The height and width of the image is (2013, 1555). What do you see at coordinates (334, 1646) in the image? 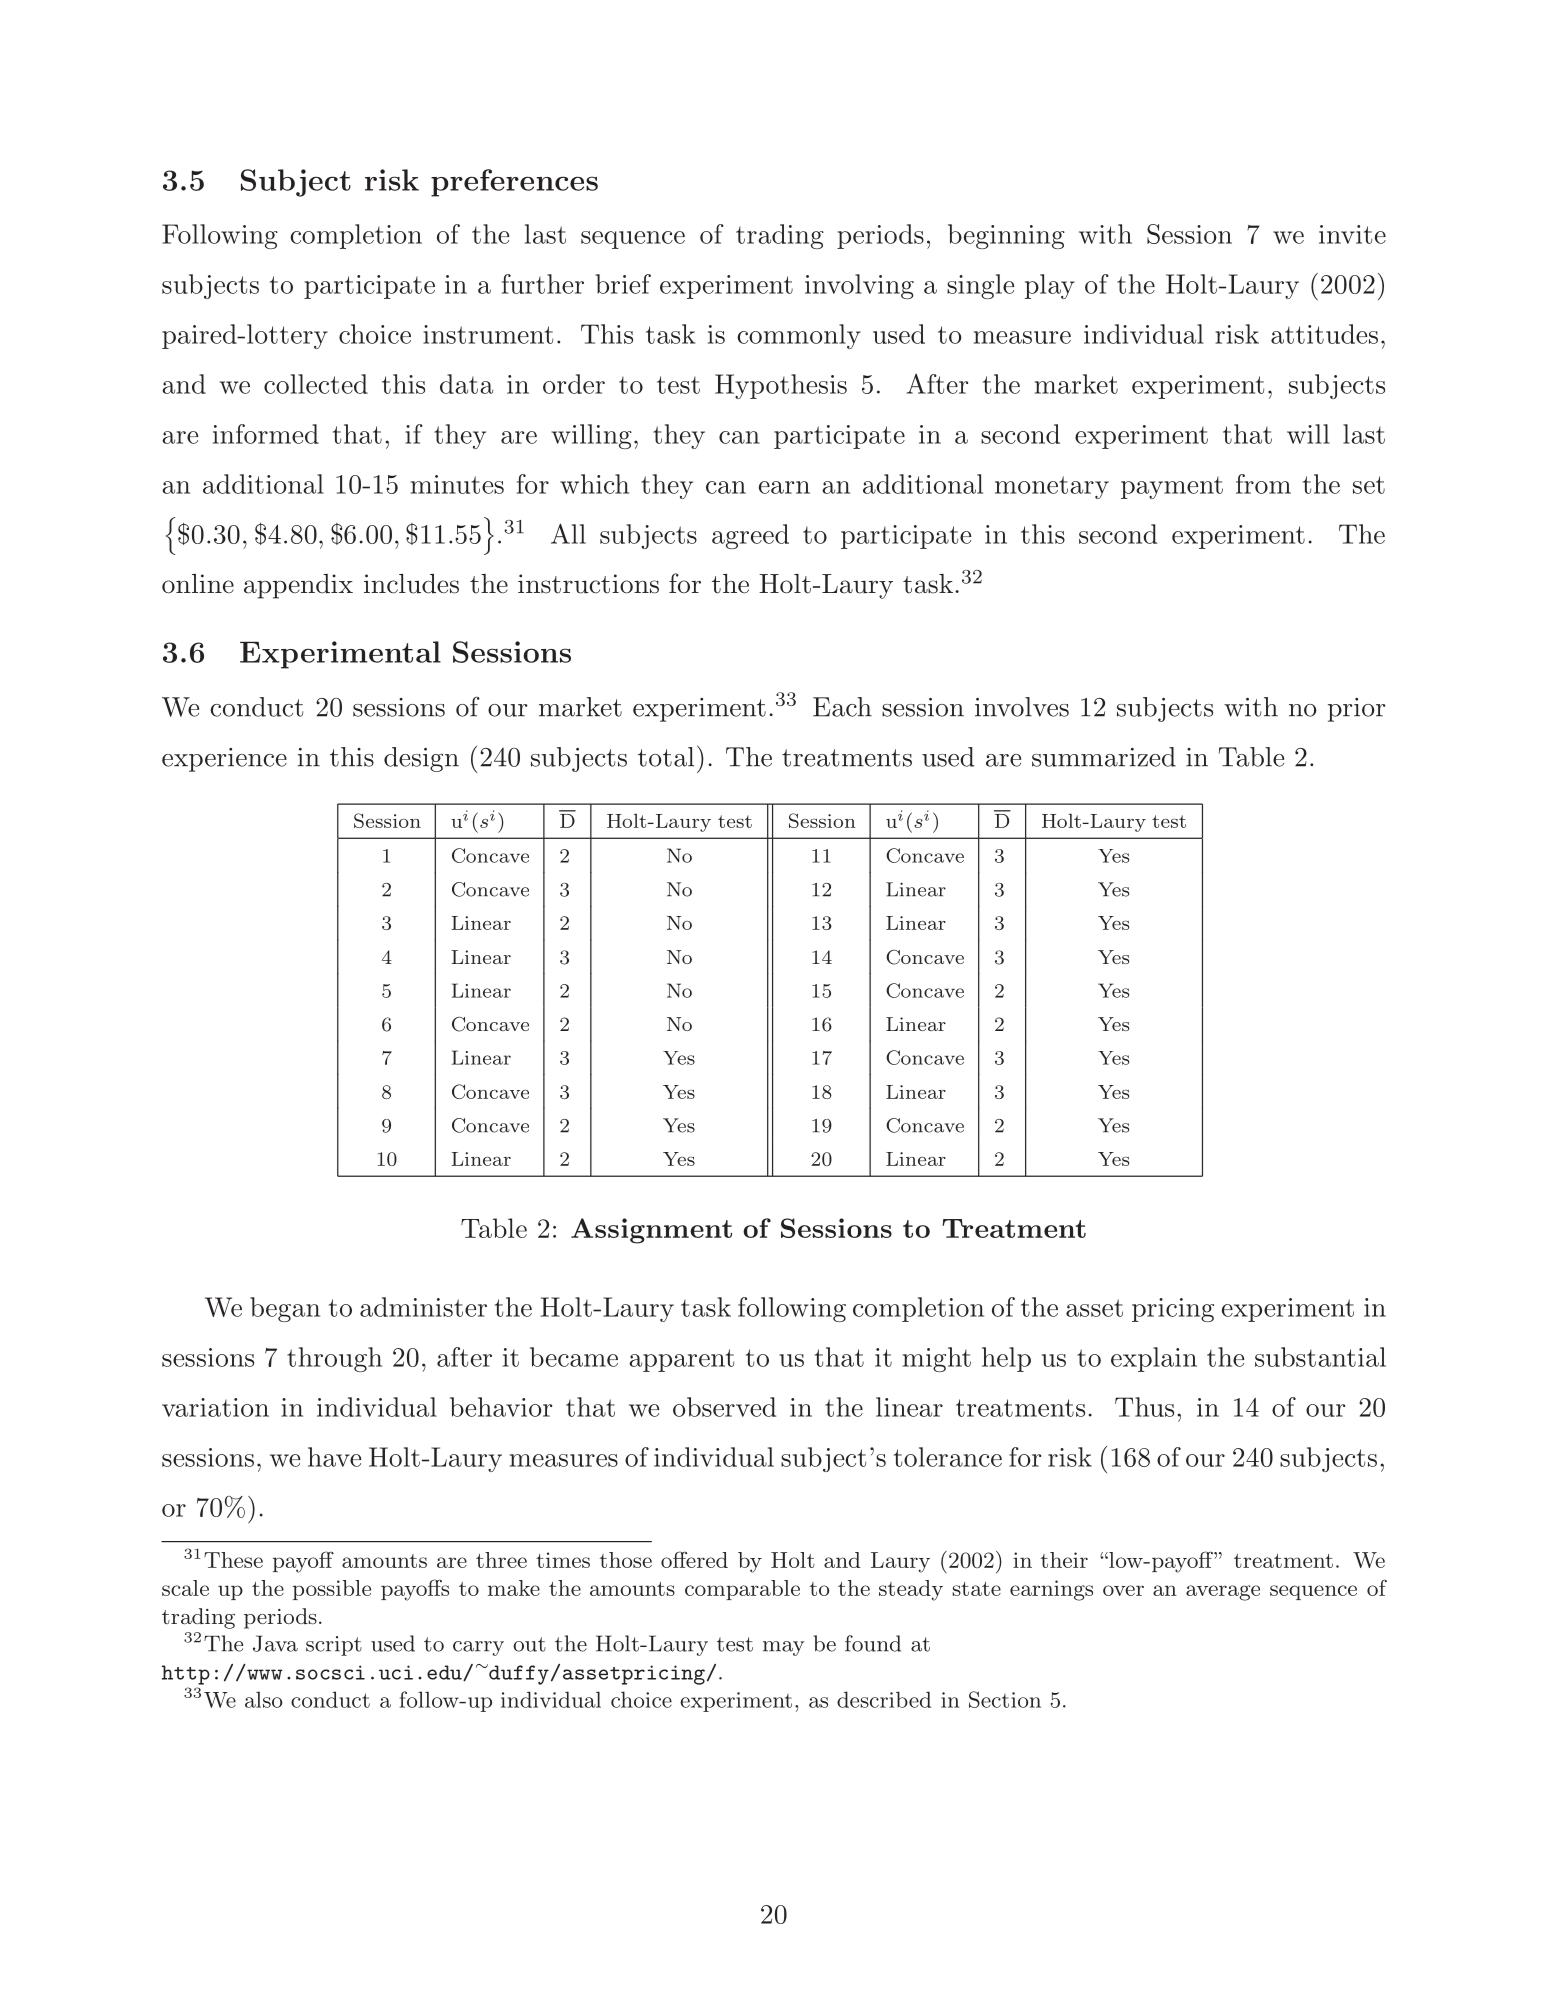
I see `script` at bounding box center [334, 1646].
